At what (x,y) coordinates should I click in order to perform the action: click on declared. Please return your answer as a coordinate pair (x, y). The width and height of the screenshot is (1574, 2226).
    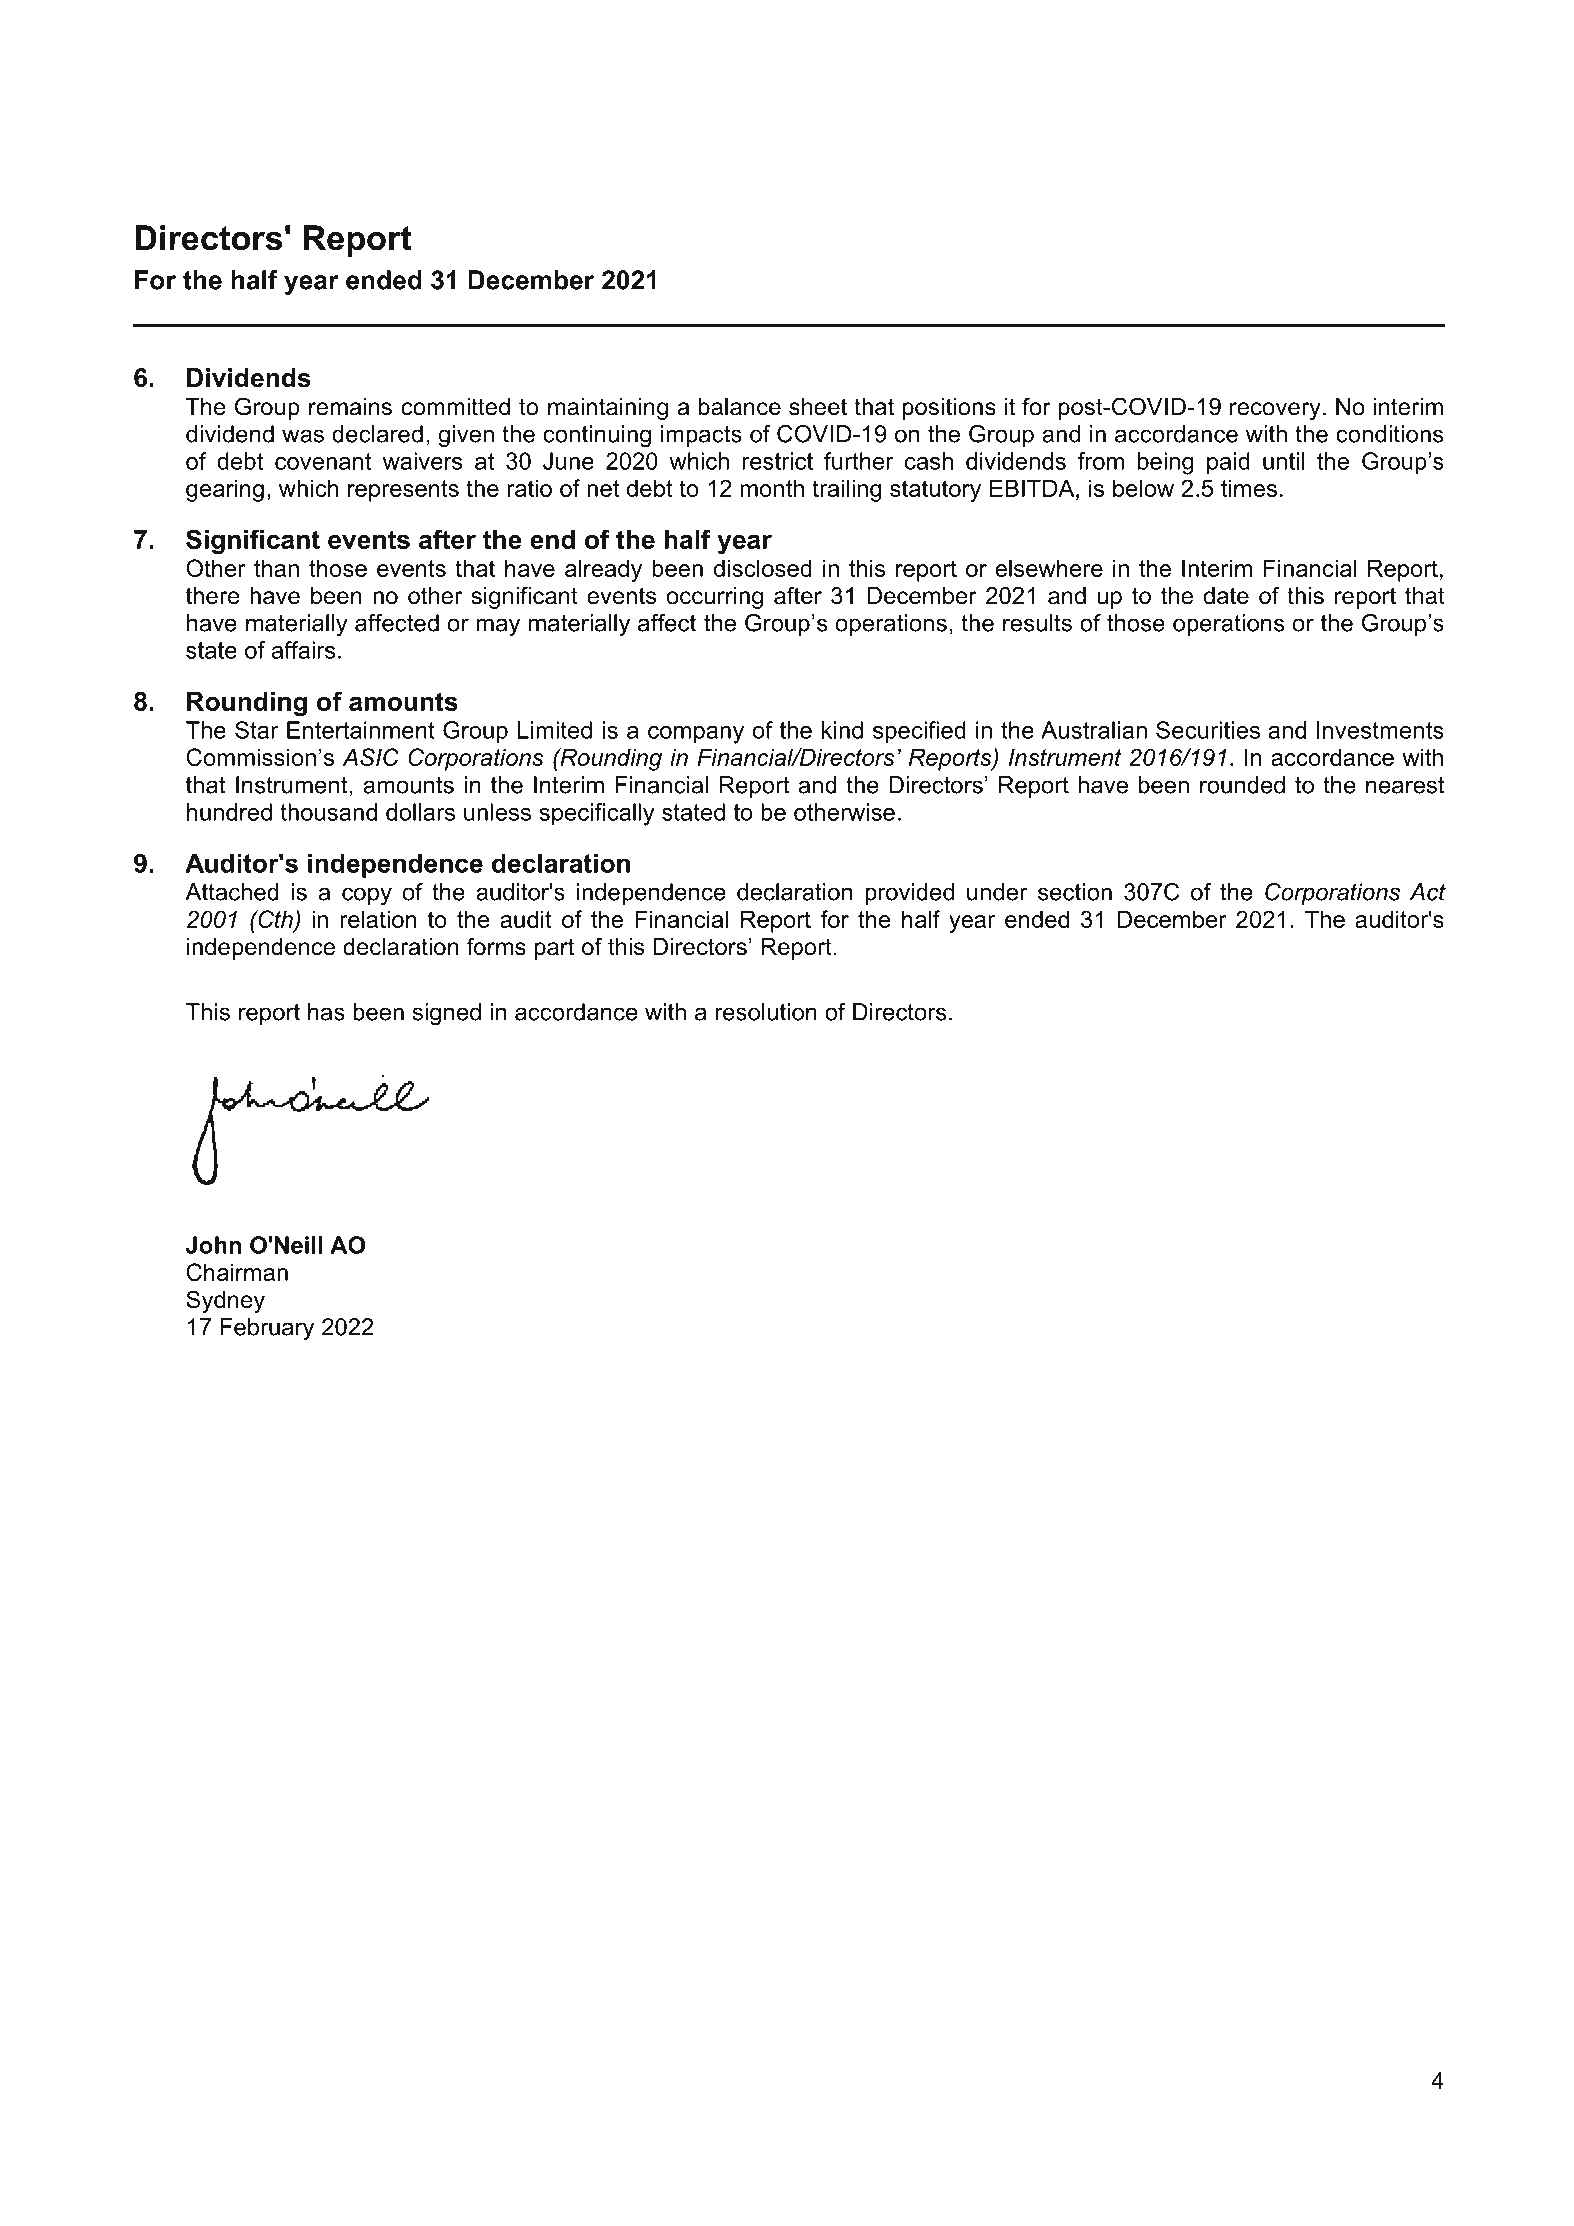
    Looking at the image, I should click on (377, 434).
